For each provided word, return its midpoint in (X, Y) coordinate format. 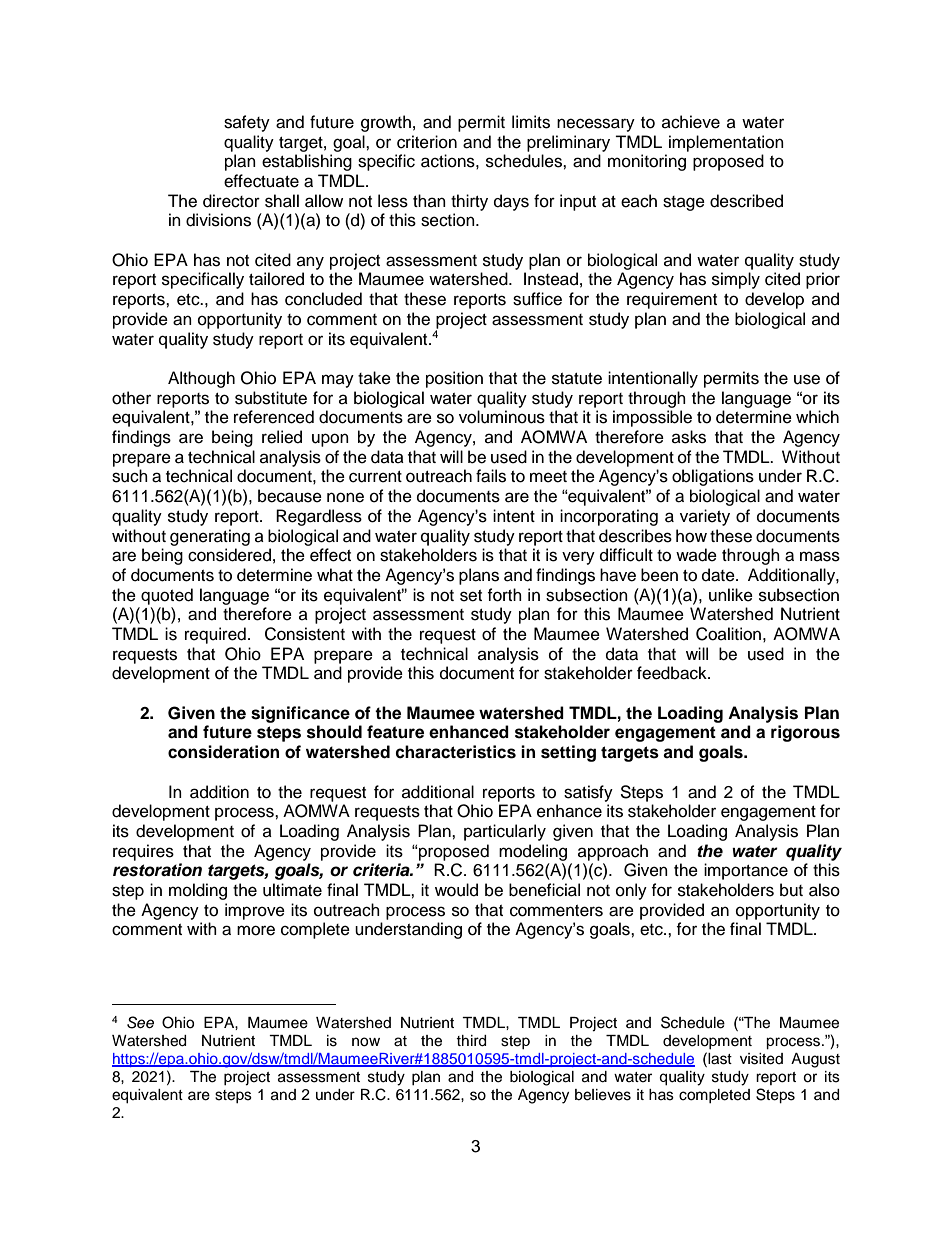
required (215, 635)
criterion (427, 142)
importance (746, 871)
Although (201, 379)
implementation (726, 143)
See (140, 1022)
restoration (157, 870)
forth (504, 595)
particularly (505, 832)
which (817, 417)
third (471, 1041)
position (454, 379)
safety (247, 123)
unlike (731, 595)
